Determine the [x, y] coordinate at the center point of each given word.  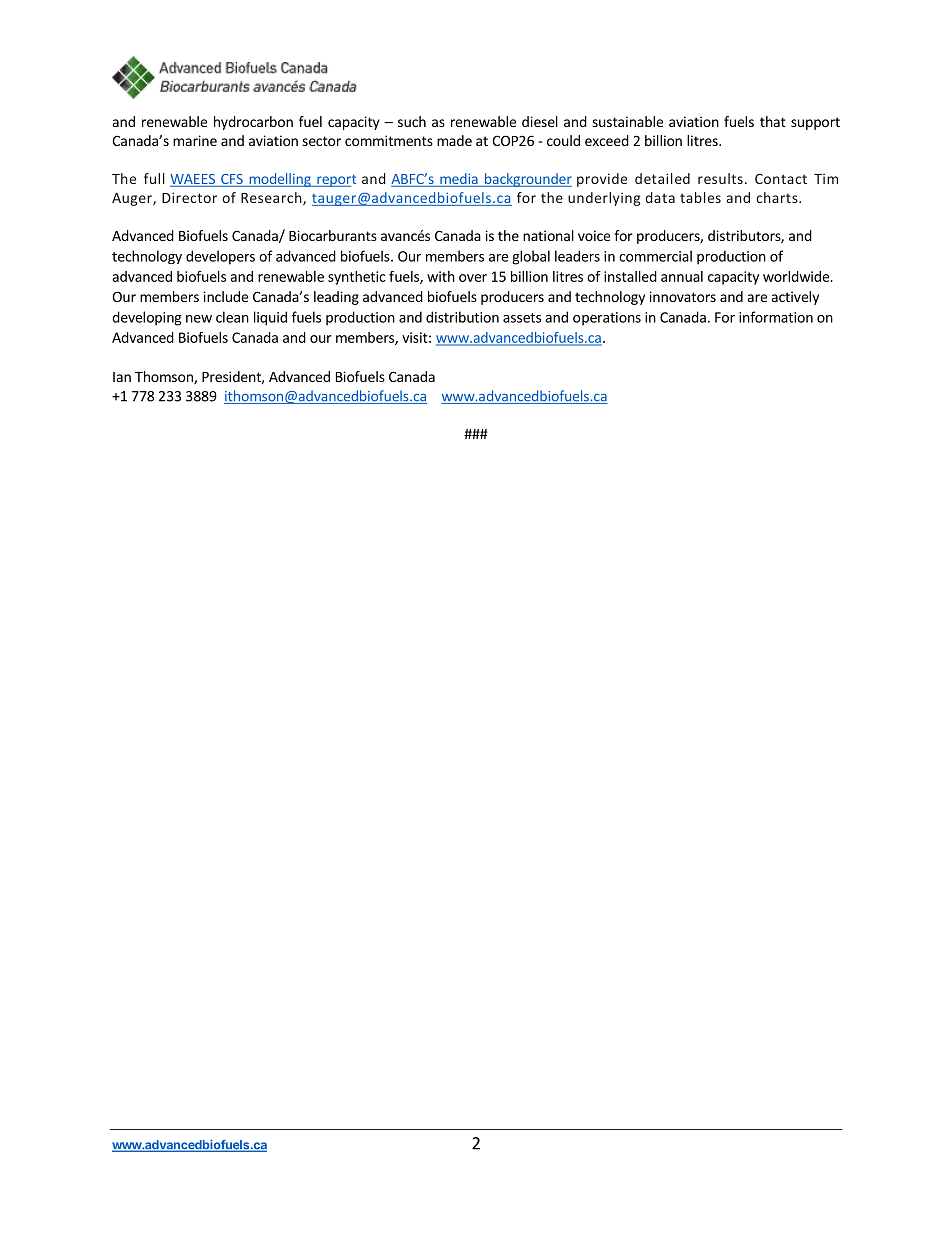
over [473, 278]
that [773, 121]
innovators [683, 296]
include [226, 296]
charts [778, 197]
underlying [604, 199]
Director [189, 197]
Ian [122, 377]
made [454, 140]
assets [522, 318]
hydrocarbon [253, 123]
